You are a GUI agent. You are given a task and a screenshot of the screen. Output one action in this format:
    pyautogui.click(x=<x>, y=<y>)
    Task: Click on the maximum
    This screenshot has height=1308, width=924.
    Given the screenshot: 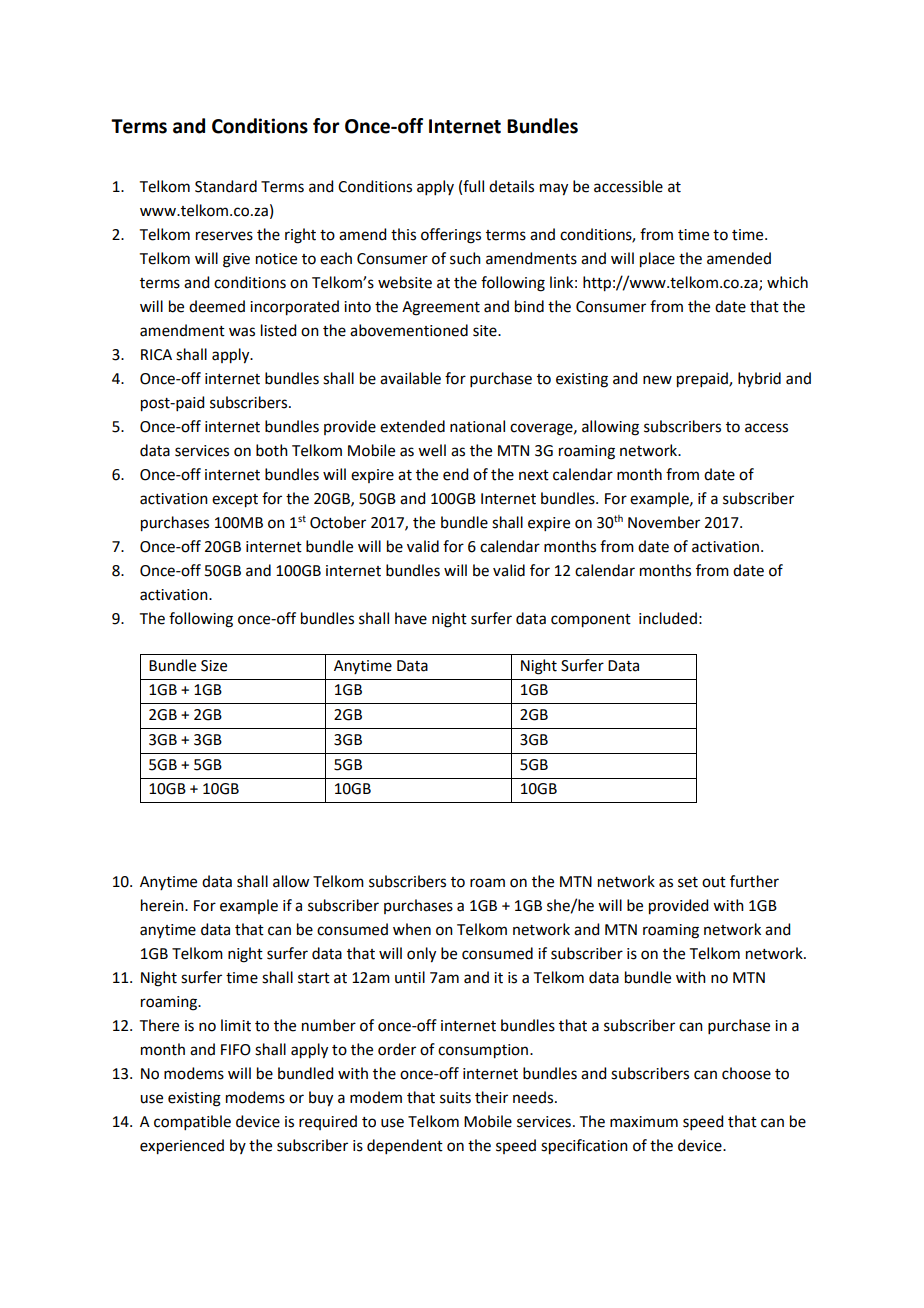 What is the action you would take?
    pyautogui.click(x=644, y=1122)
